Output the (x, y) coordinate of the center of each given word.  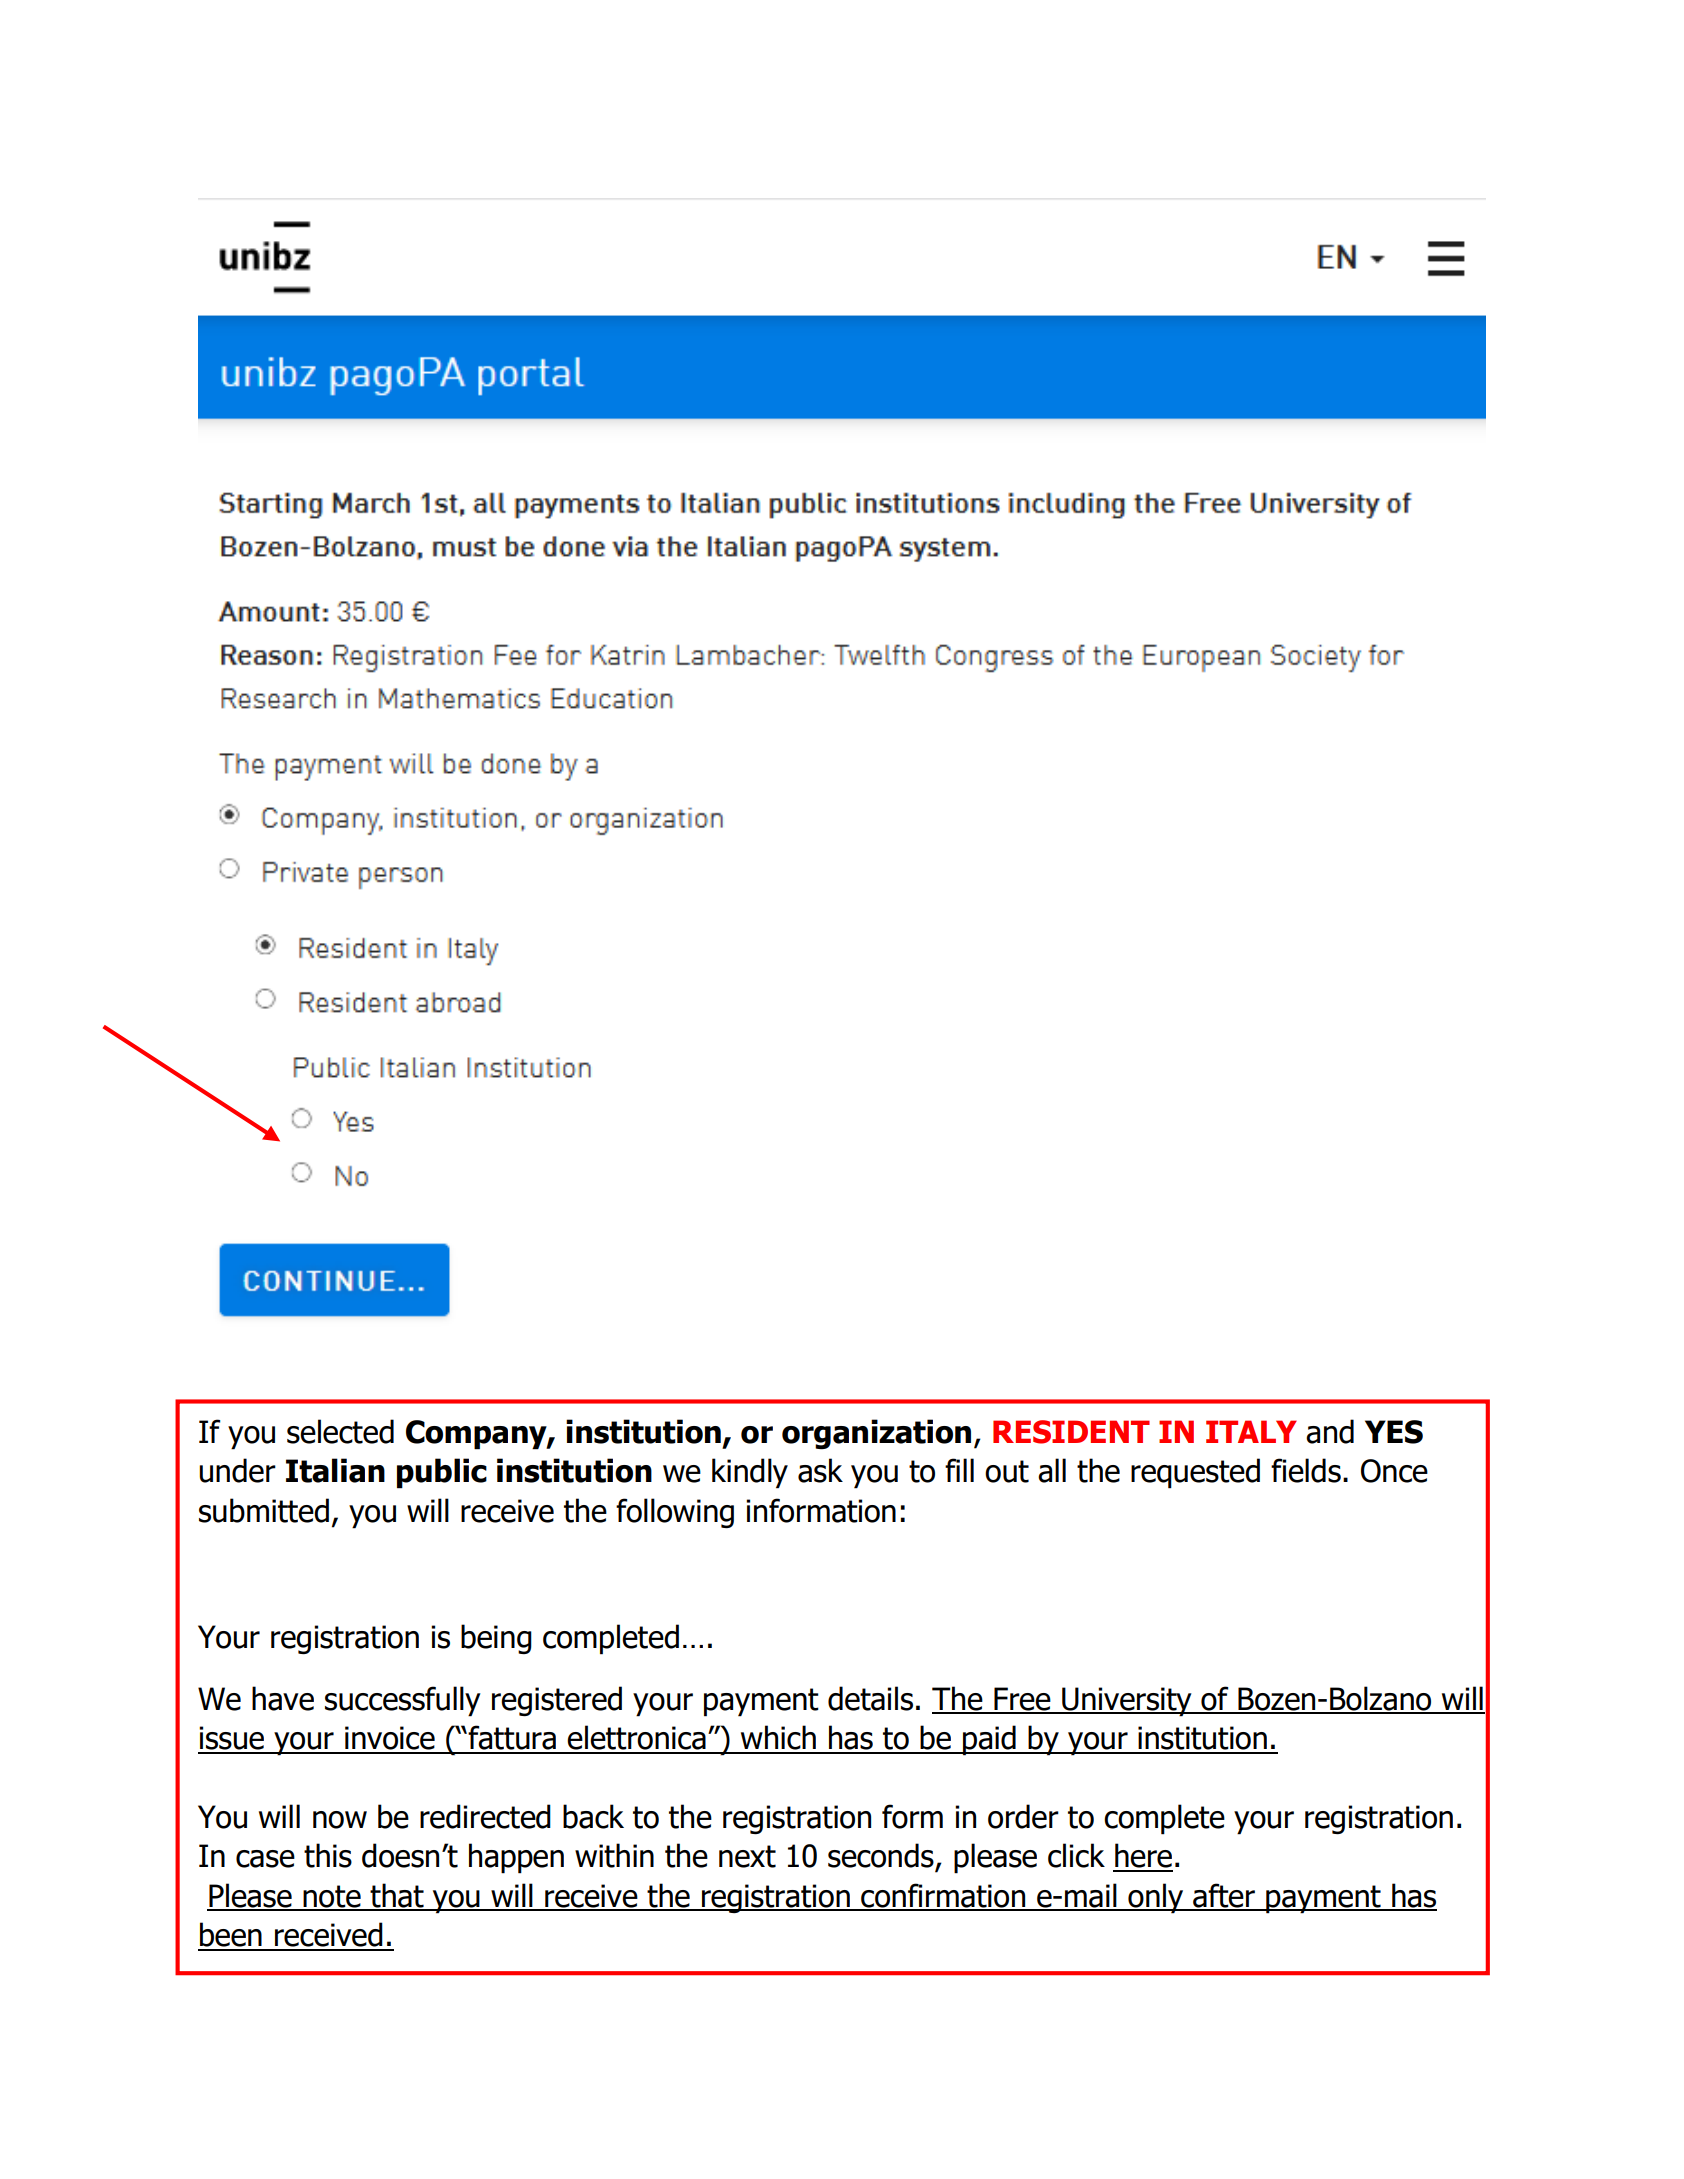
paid (989, 1740)
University (1127, 1702)
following (675, 1513)
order (1023, 1816)
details (870, 1698)
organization (876, 1434)
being (496, 1639)
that (397, 1896)
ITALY (1251, 1431)
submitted (264, 1510)
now (340, 1820)
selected (340, 1431)
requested (1195, 1473)
